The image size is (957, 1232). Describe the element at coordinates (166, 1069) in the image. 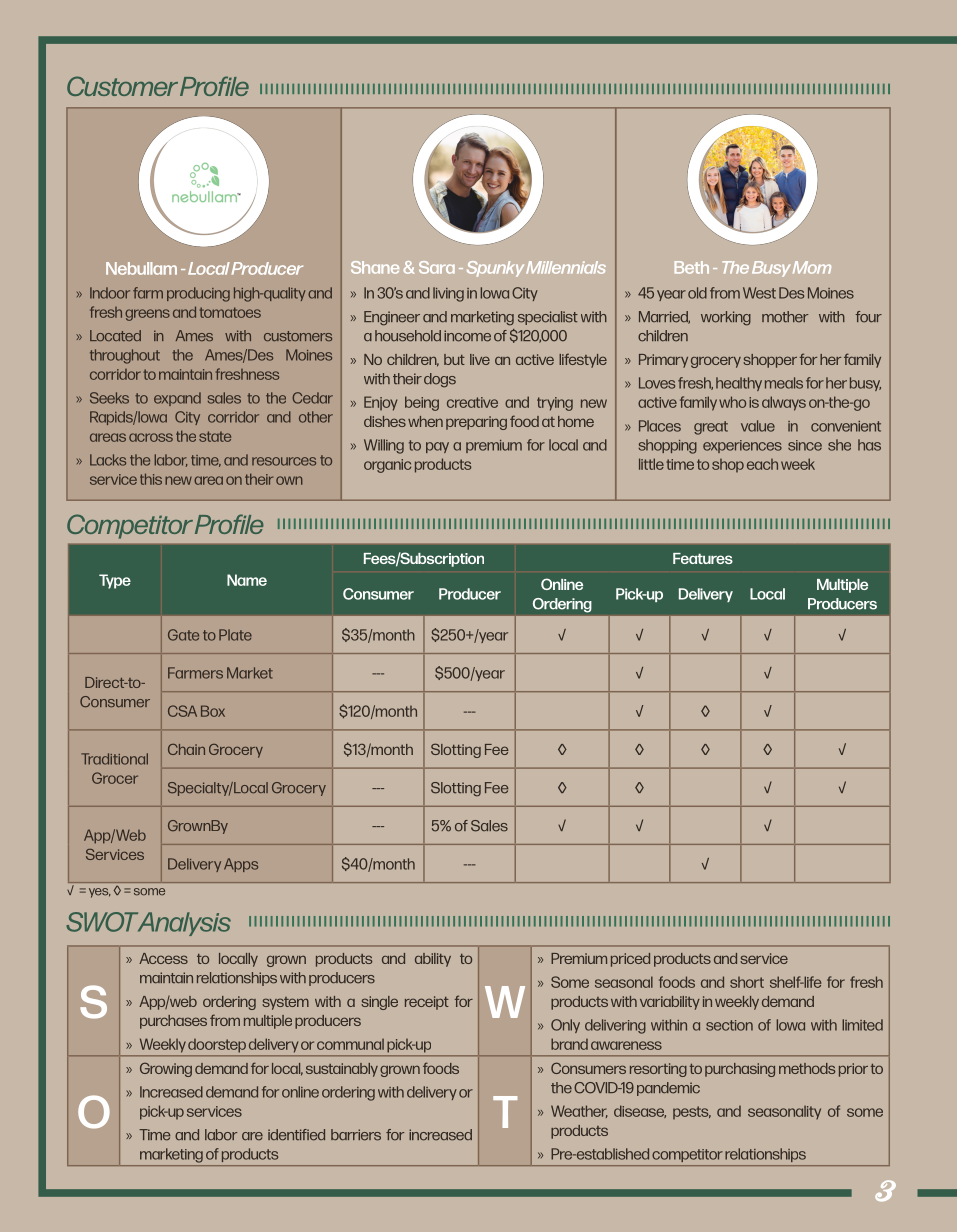

I see `Growing` at that location.
